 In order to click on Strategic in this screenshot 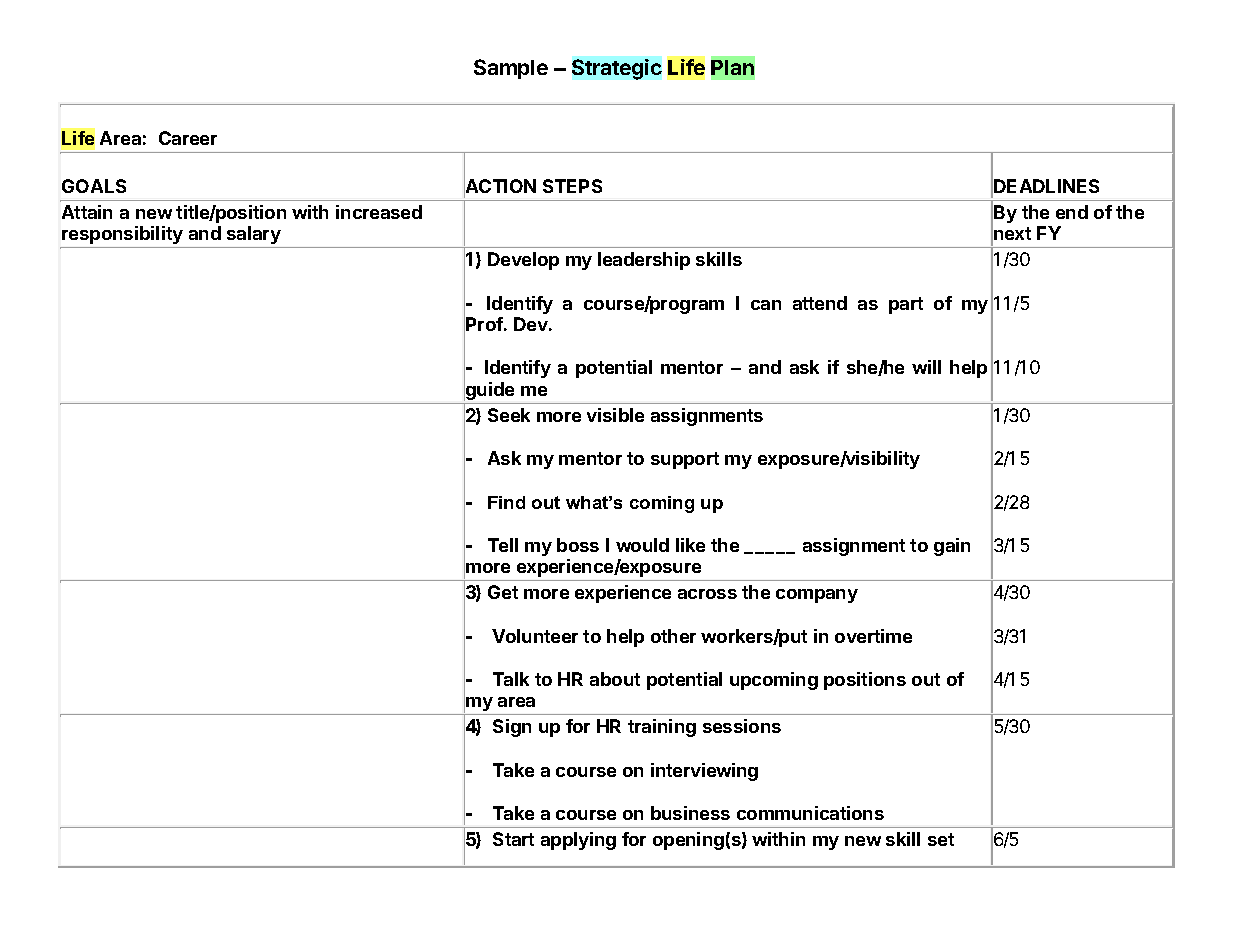, I will do `click(617, 69)`.
